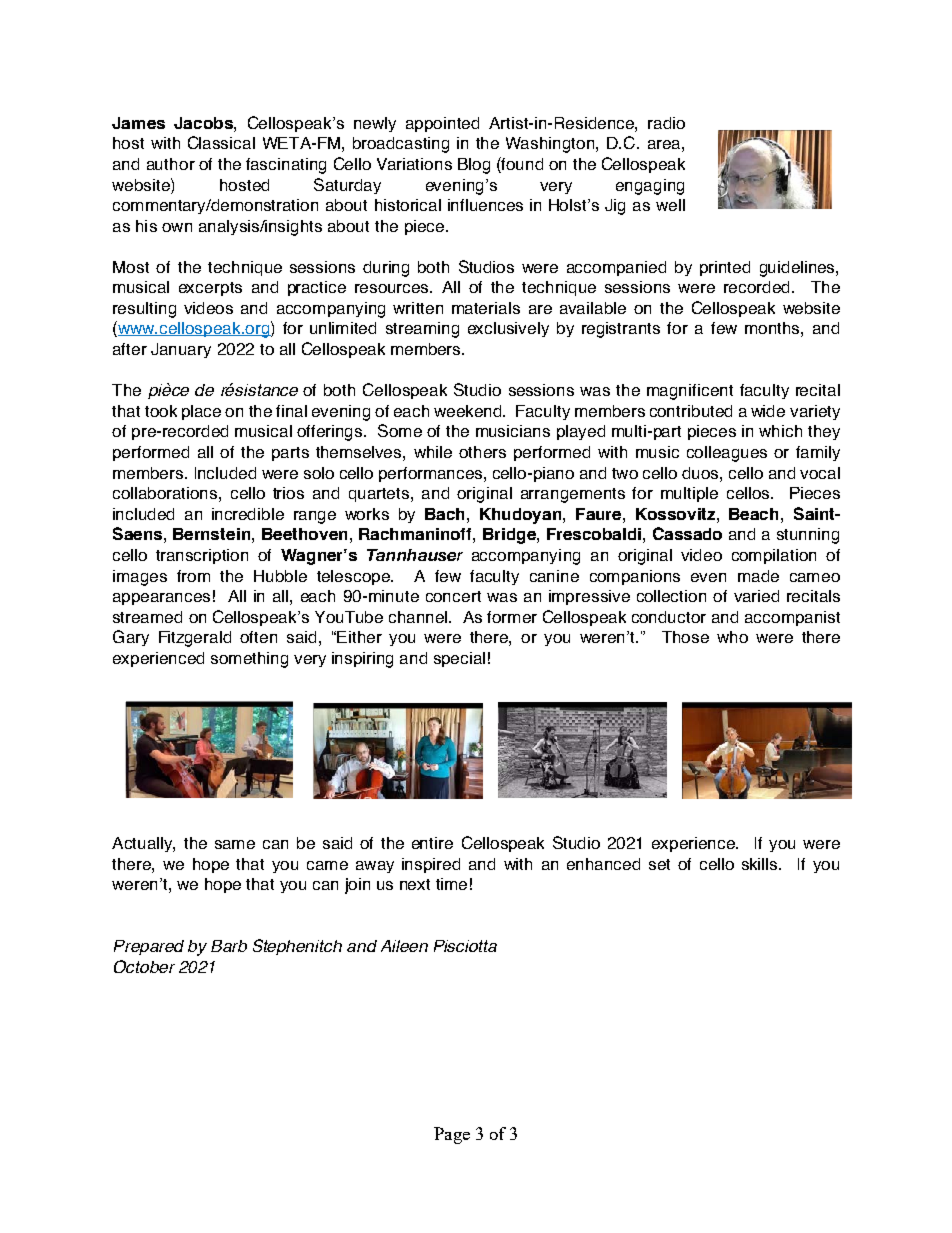 This page has width=952, height=1233. Describe the element at coordinates (432, 843) in the page. I see `entire` at that location.
